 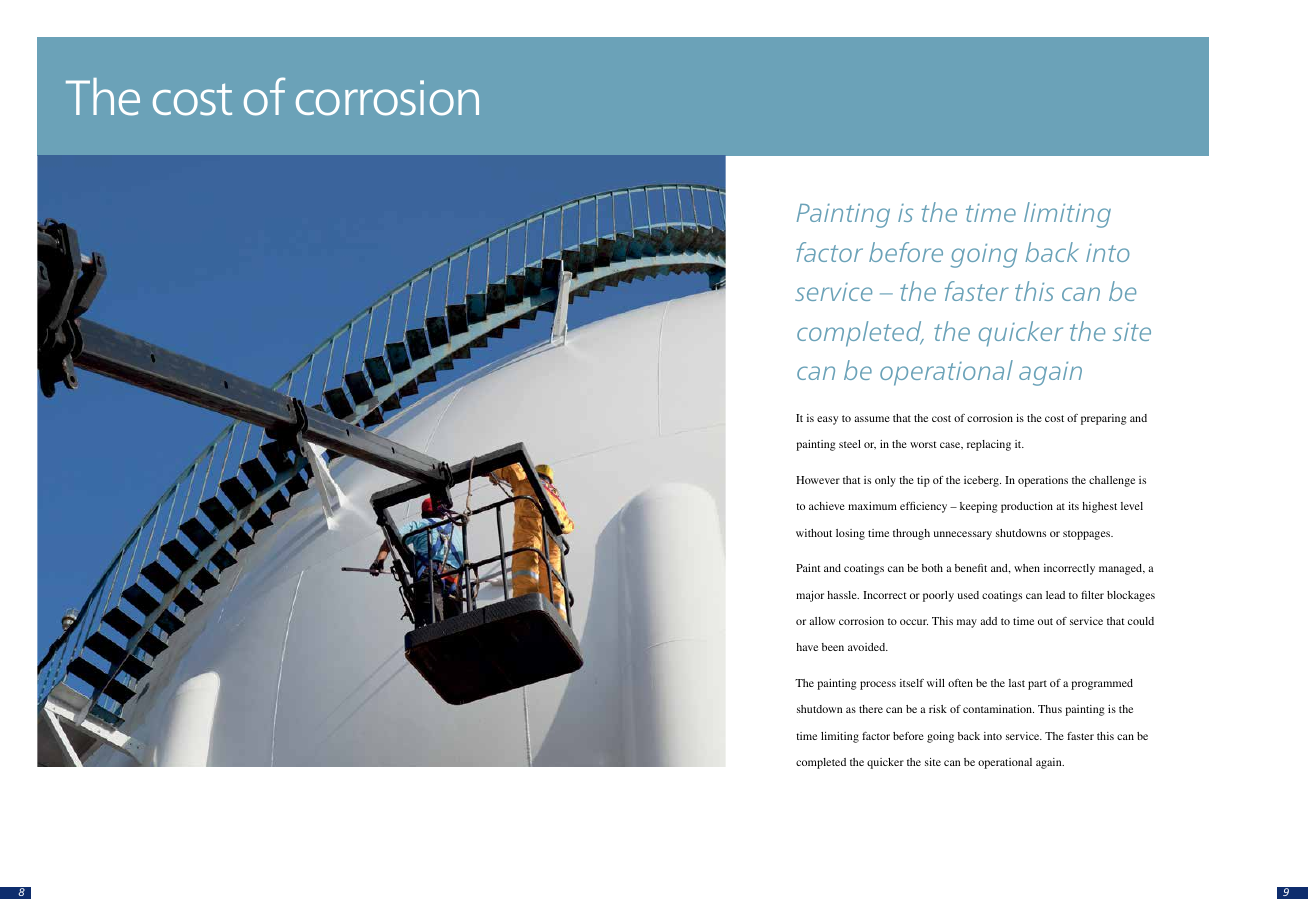 I want to click on However, so click(x=818, y=480).
